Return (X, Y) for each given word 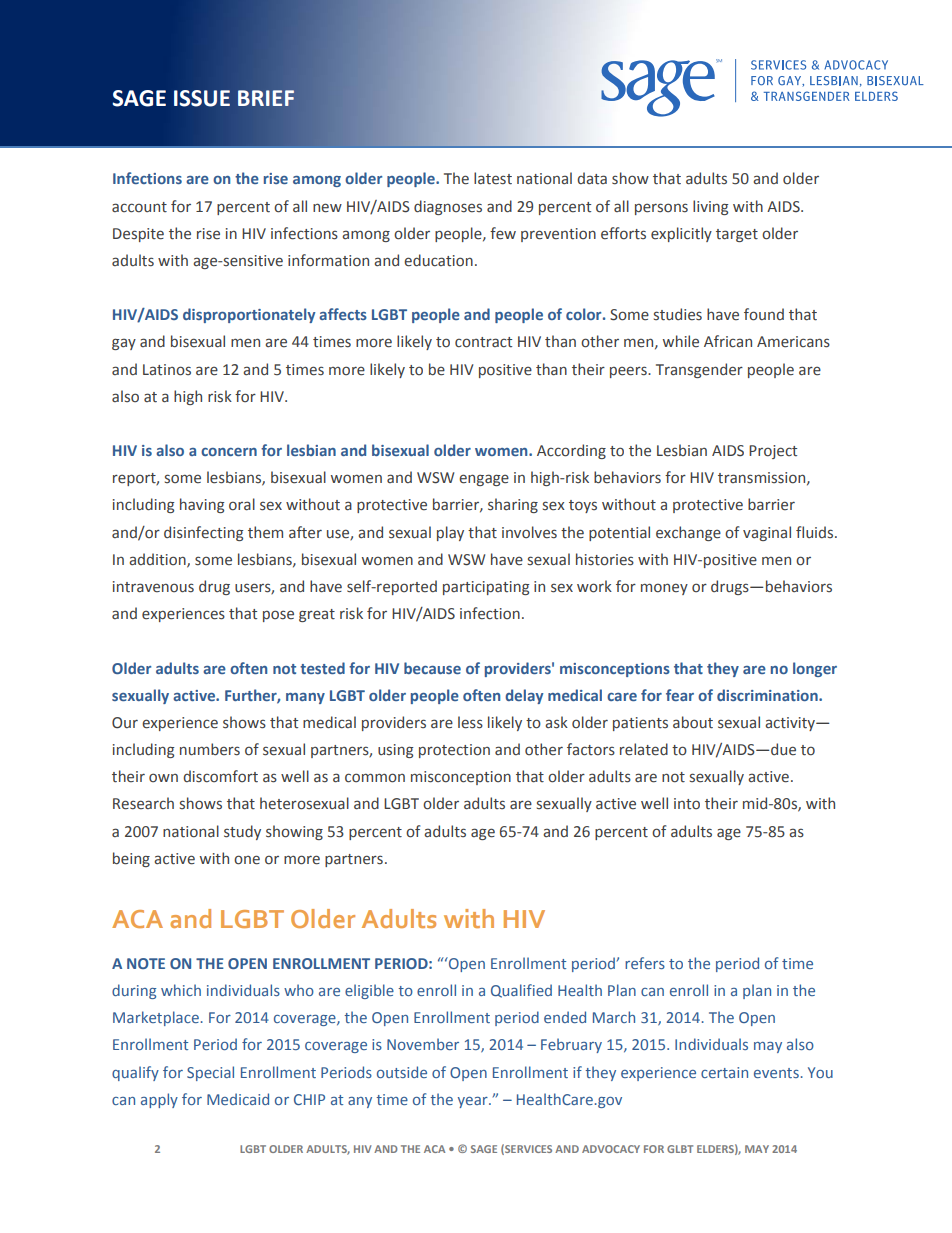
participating (486, 588)
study (242, 832)
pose (278, 616)
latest (493, 178)
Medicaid (238, 1099)
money (664, 589)
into (687, 804)
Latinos (167, 370)
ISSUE (202, 98)
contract (483, 342)
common (375, 778)
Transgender (699, 370)
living (710, 207)
